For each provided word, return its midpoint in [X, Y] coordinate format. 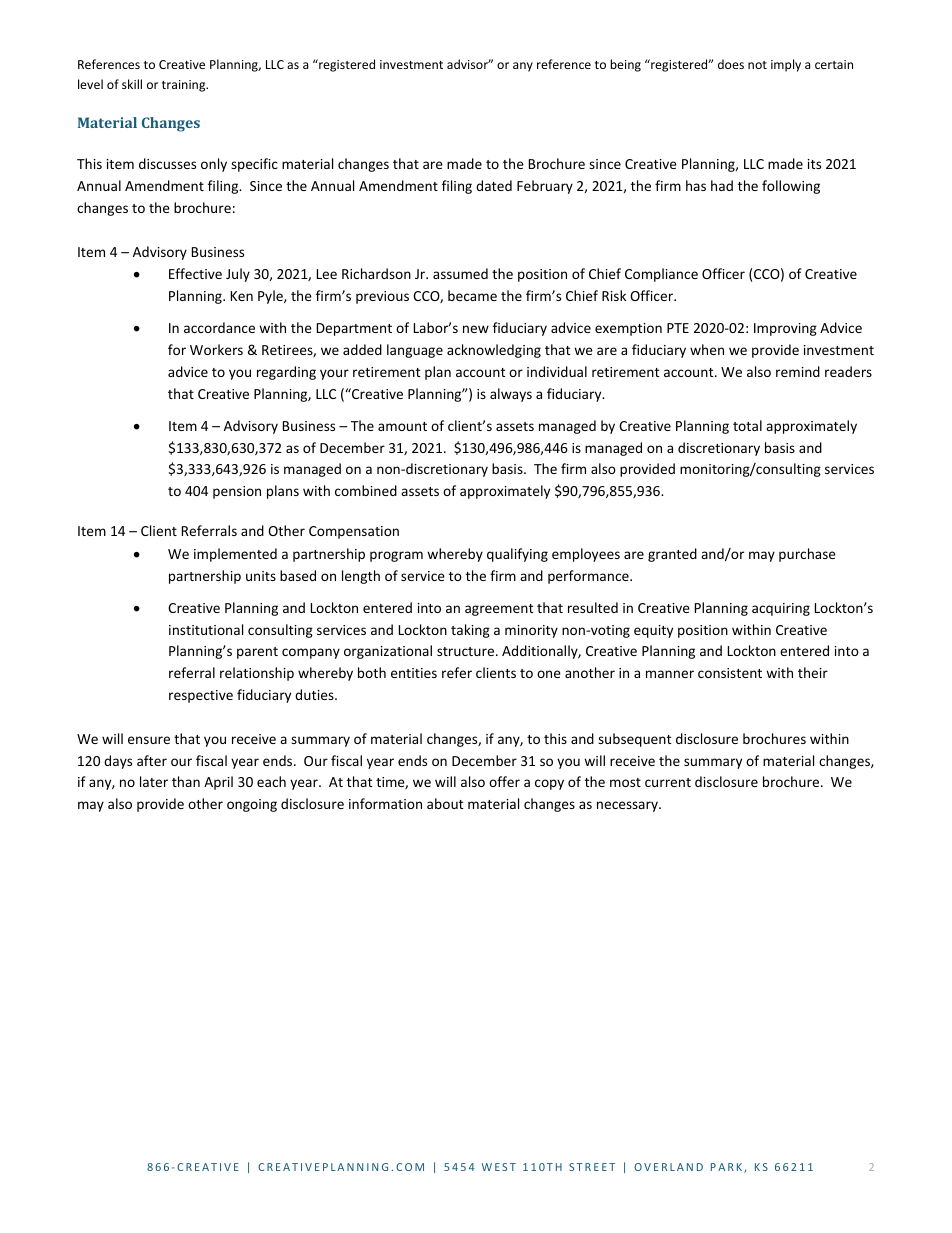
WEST [499, 1167]
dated [494, 185]
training [185, 86]
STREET [592, 1167]
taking [470, 631]
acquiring [781, 609]
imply [786, 65]
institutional [206, 629]
